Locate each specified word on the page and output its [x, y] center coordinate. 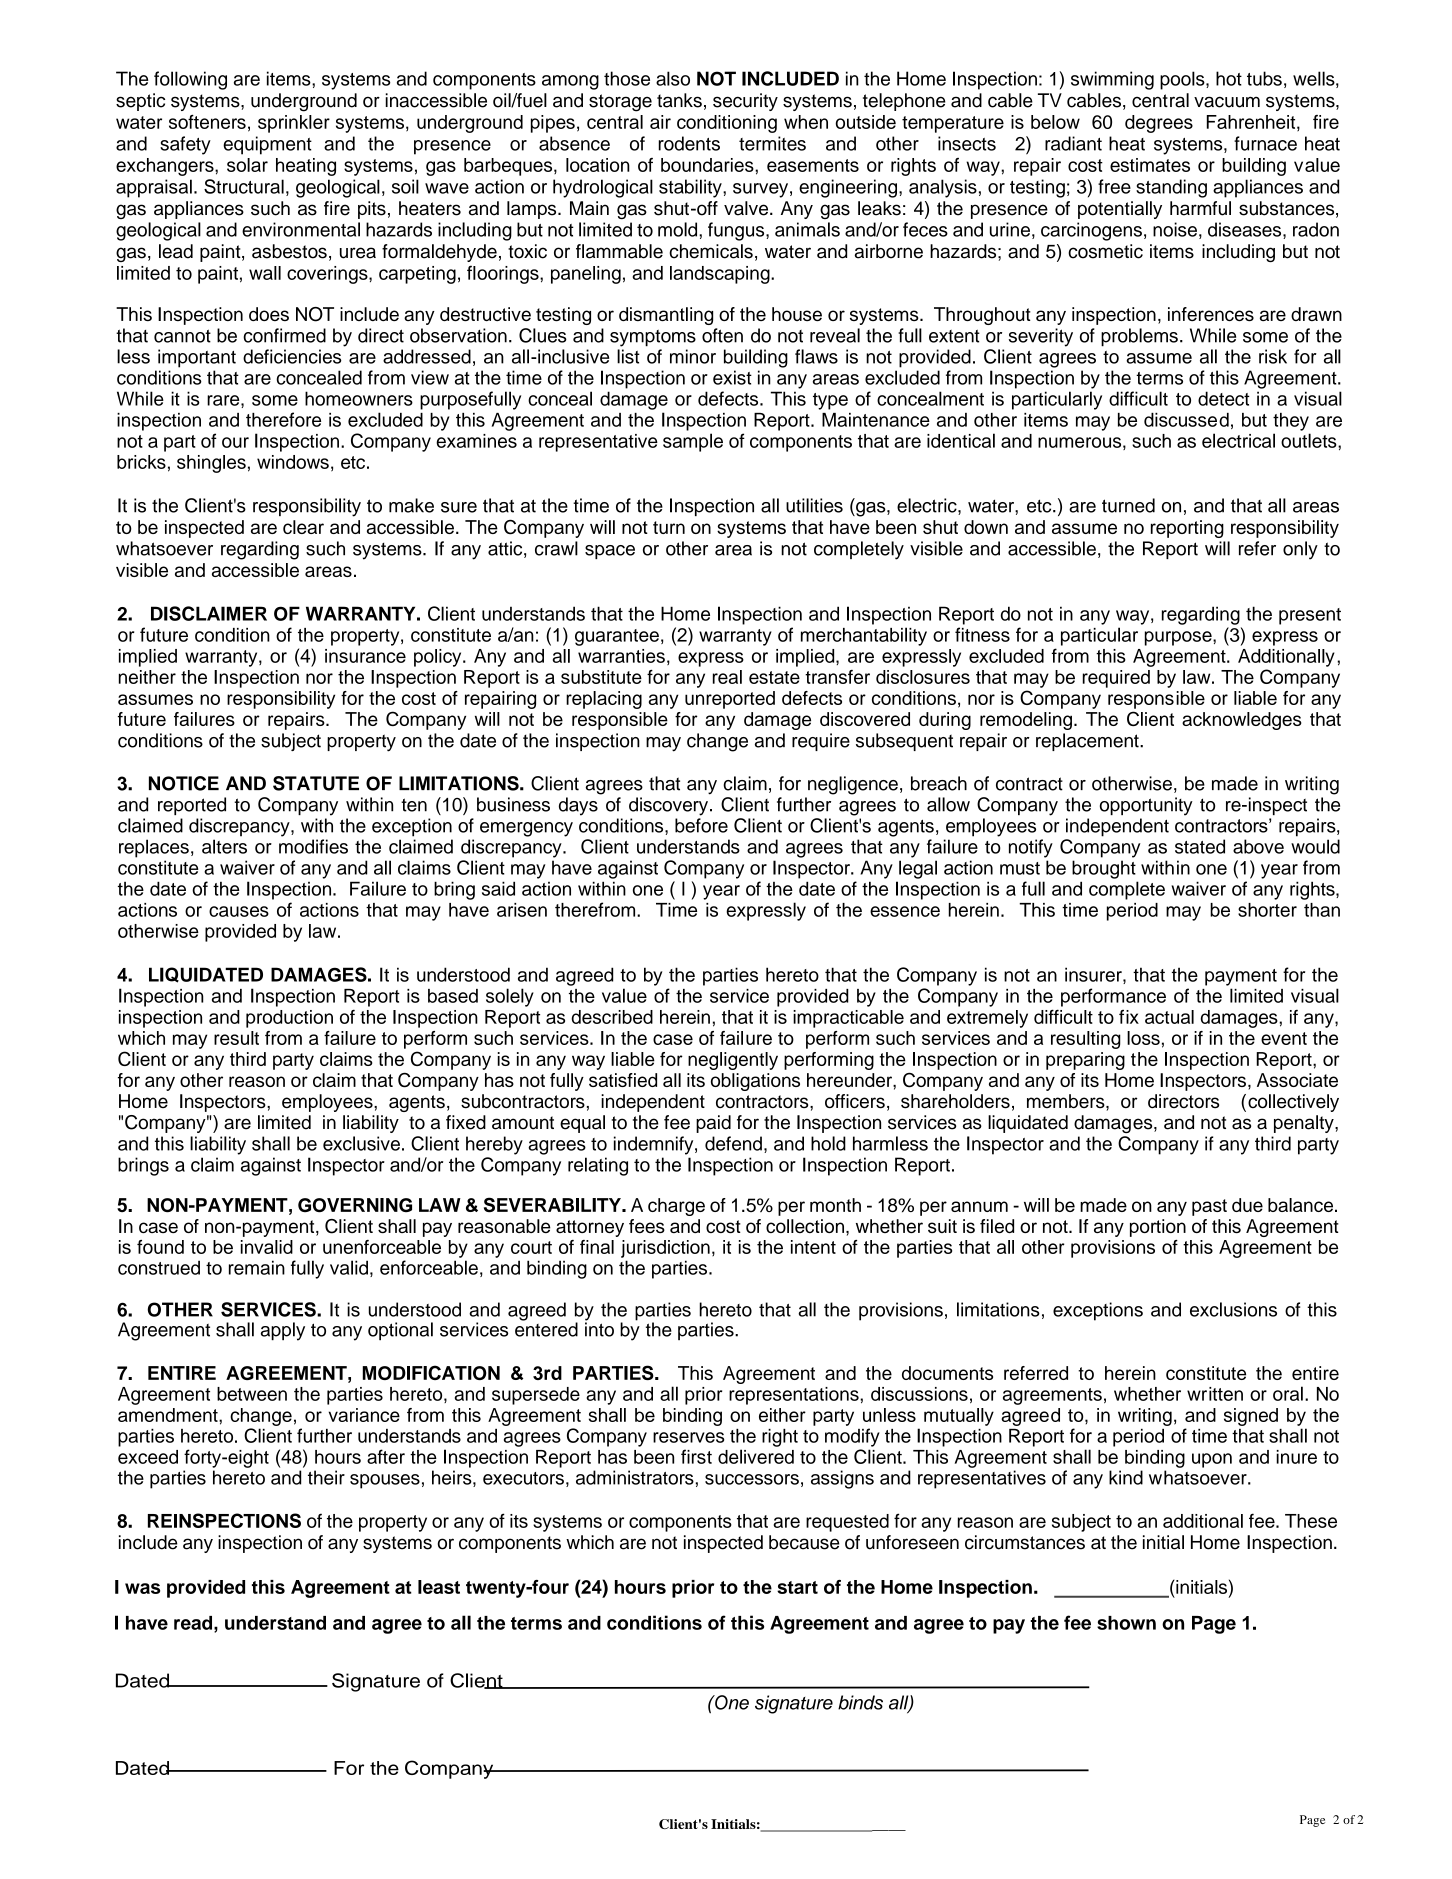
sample [693, 442]
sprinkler [294, 124]
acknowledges [1242, 721]
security [745, 102]
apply [283, 1331]
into [599, 1328]
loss [1143, 1038]
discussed [1186, 420]
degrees [1159, 124]
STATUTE [316, 783]
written [1215, 1394]
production [289, 1019]
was [142, 1588]
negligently [733, 1061]
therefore [283, 419]
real [727, 677]
